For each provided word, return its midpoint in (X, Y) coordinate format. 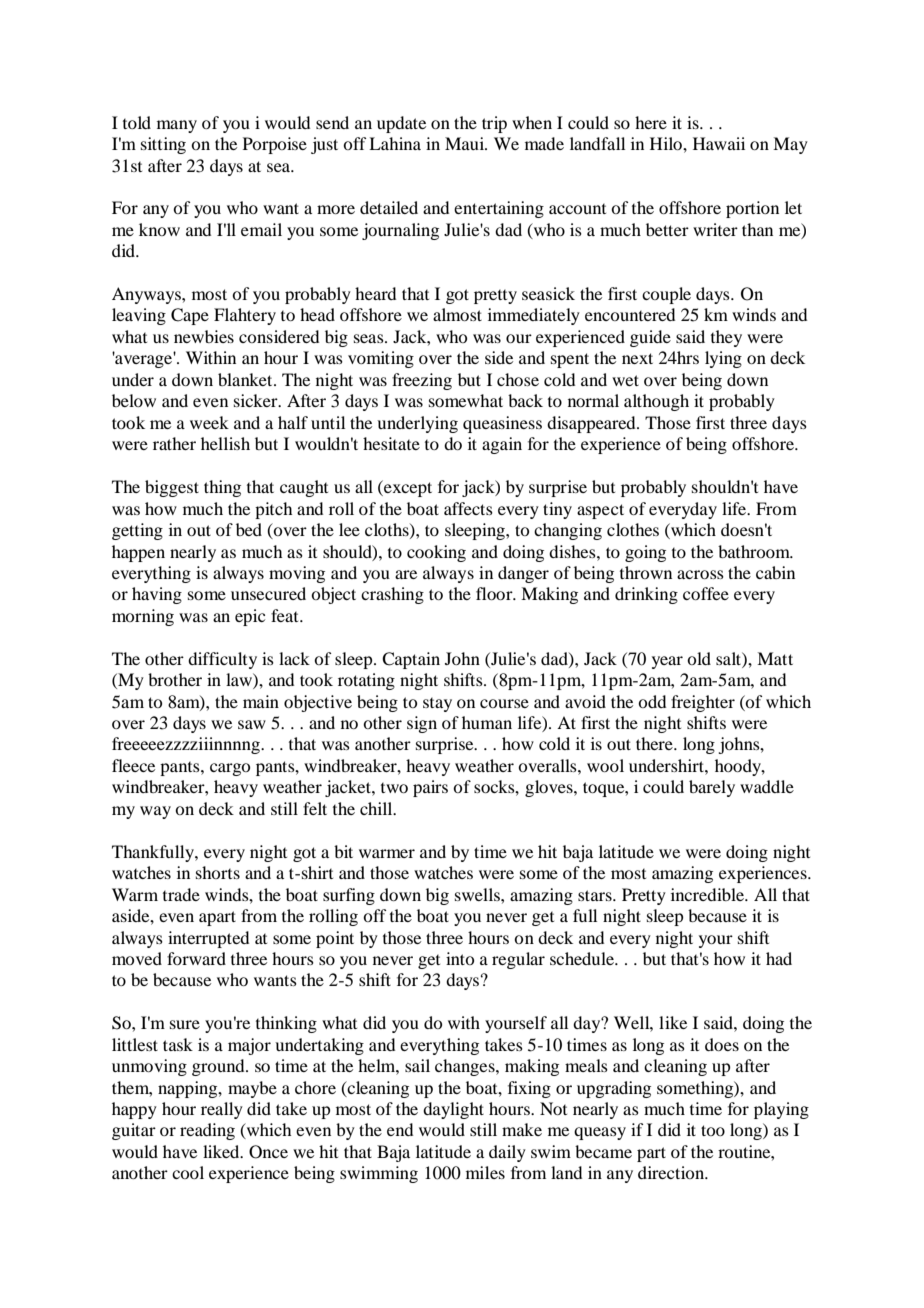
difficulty (222, 660)
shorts (218, 872)
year (667, 662)
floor (495, 593)
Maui (466, 143)
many (177, 126)
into (460, 958)
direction (672, 1172)
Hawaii (719, 143)
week (209, 422)
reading (207, 1131)
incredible (708, 894)
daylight (453, 1110)
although (656, 402)
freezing (422, 381)
